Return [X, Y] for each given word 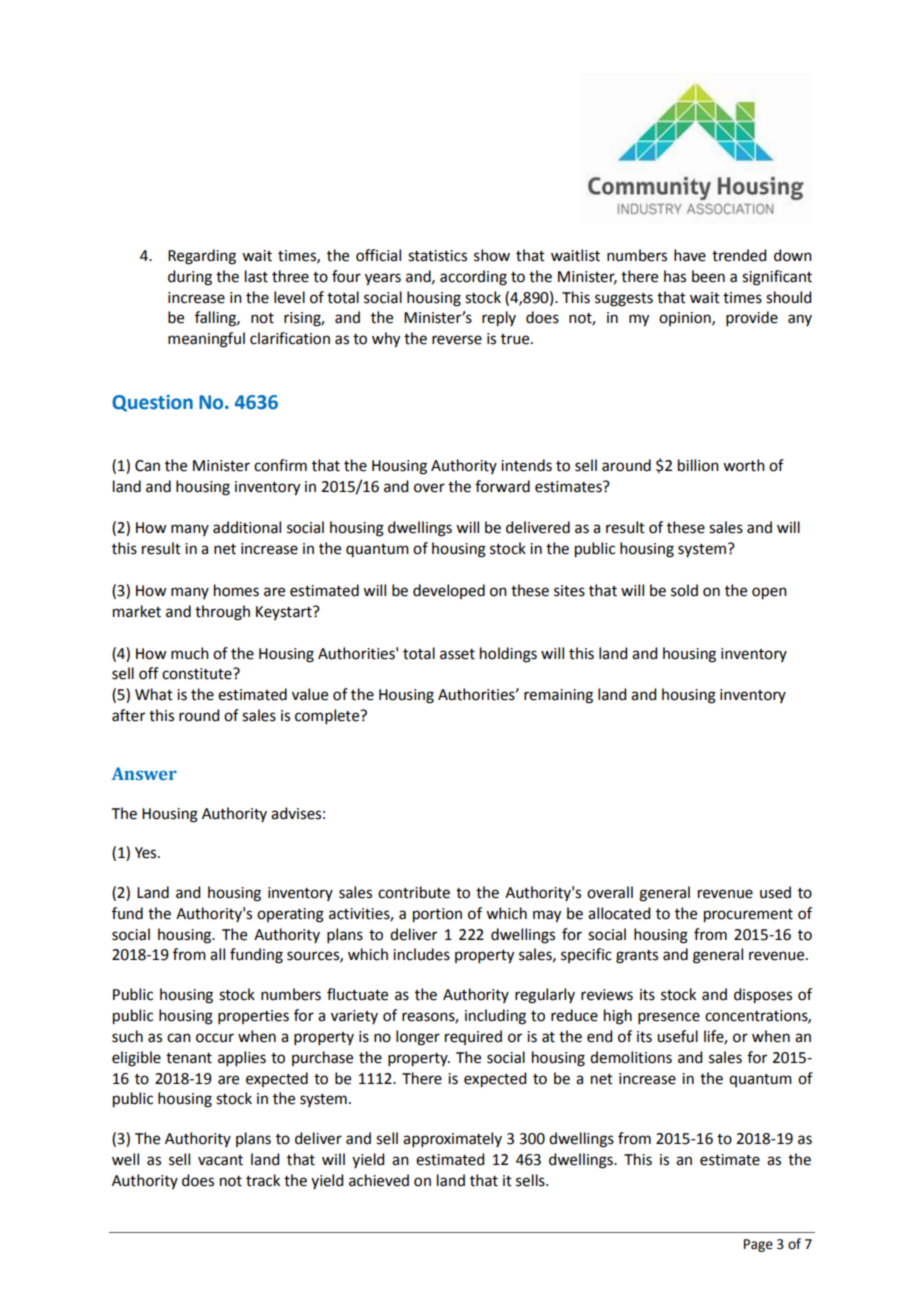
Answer [144, 773]
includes [421, 954]
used [775, 892]
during [190, 278]
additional [247, 527]
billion [698, 465]
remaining [558, 696]
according [473, 278]
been [708, 276]
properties [253, 1017]
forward [502, 486]
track [263, 1180]
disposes [763, 996]
